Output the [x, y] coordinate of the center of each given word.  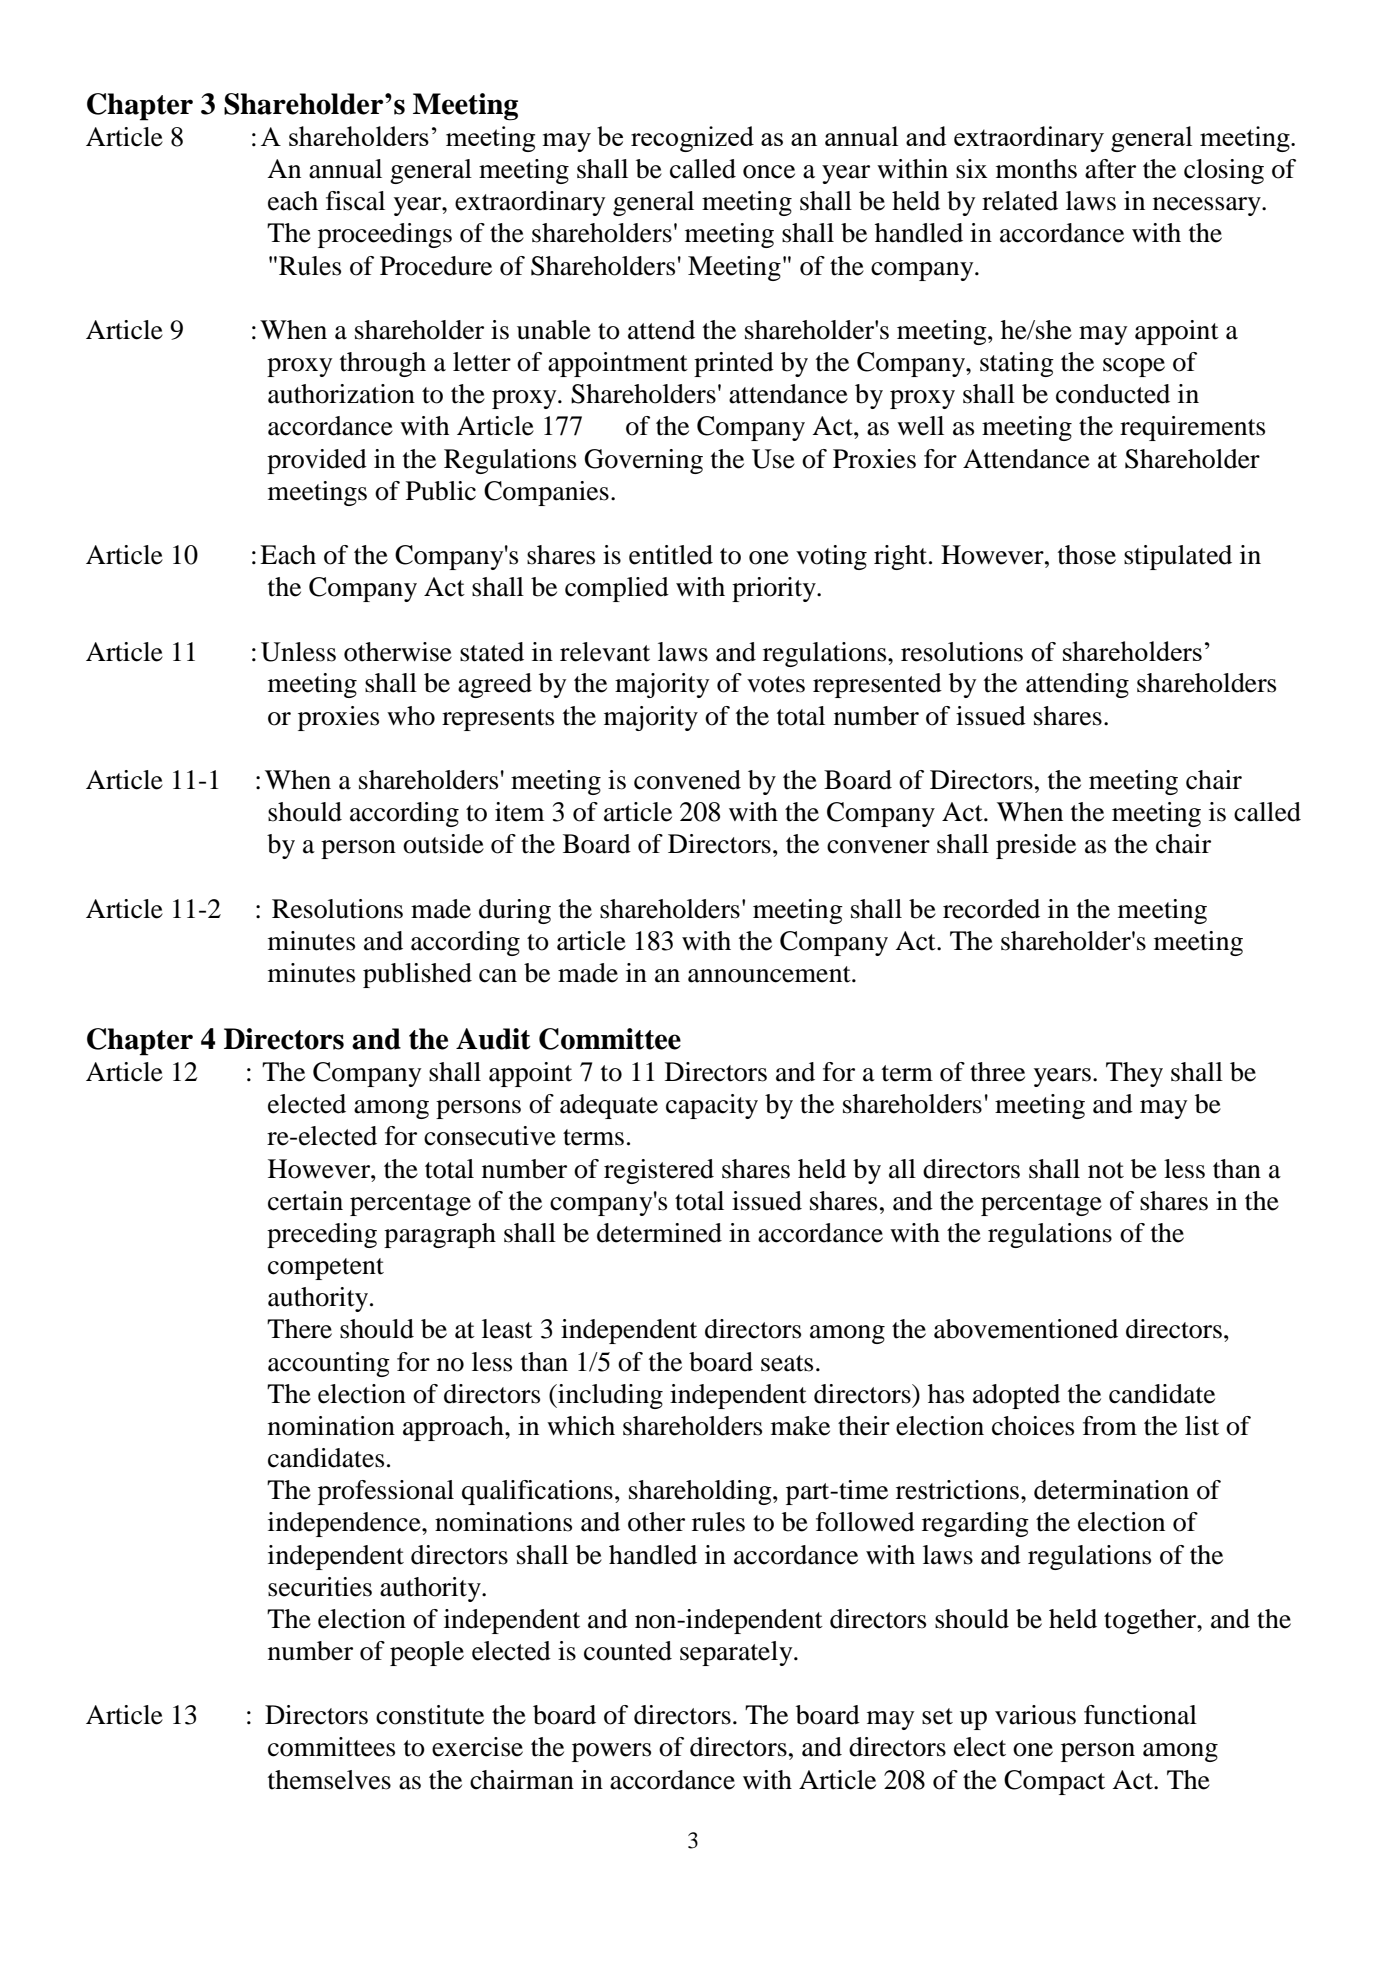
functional [1140, 1715]
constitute [430, 1715]
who [411, 716]
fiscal [355, 201]
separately [737, 1653]
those [1087, 555]
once [769, 172]
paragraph [440, 1235]
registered [659, 1171]
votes [776, 684]
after [1110, 169]
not [1106, 1170]
